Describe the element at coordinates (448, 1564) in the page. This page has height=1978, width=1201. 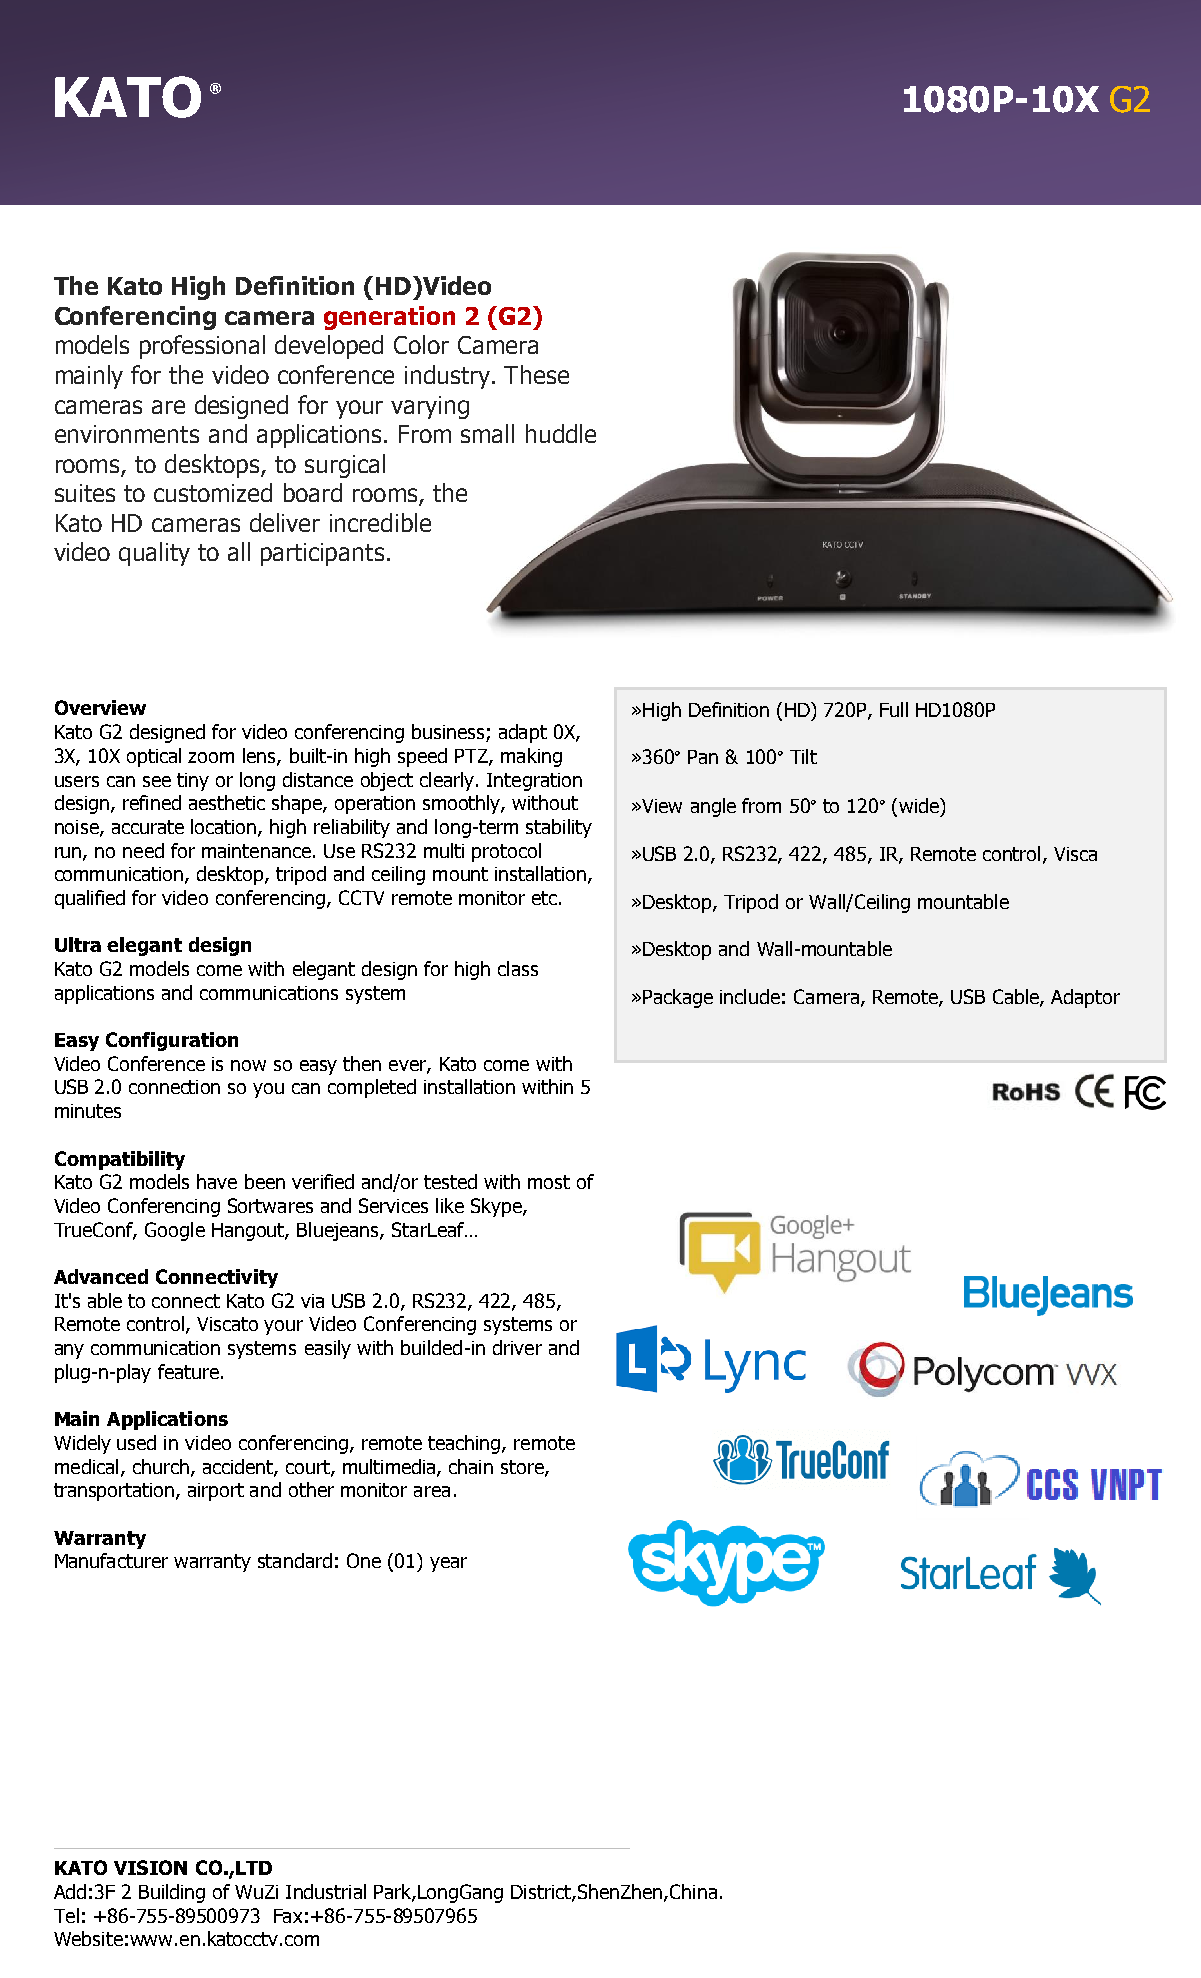
I see `year` at that location.
